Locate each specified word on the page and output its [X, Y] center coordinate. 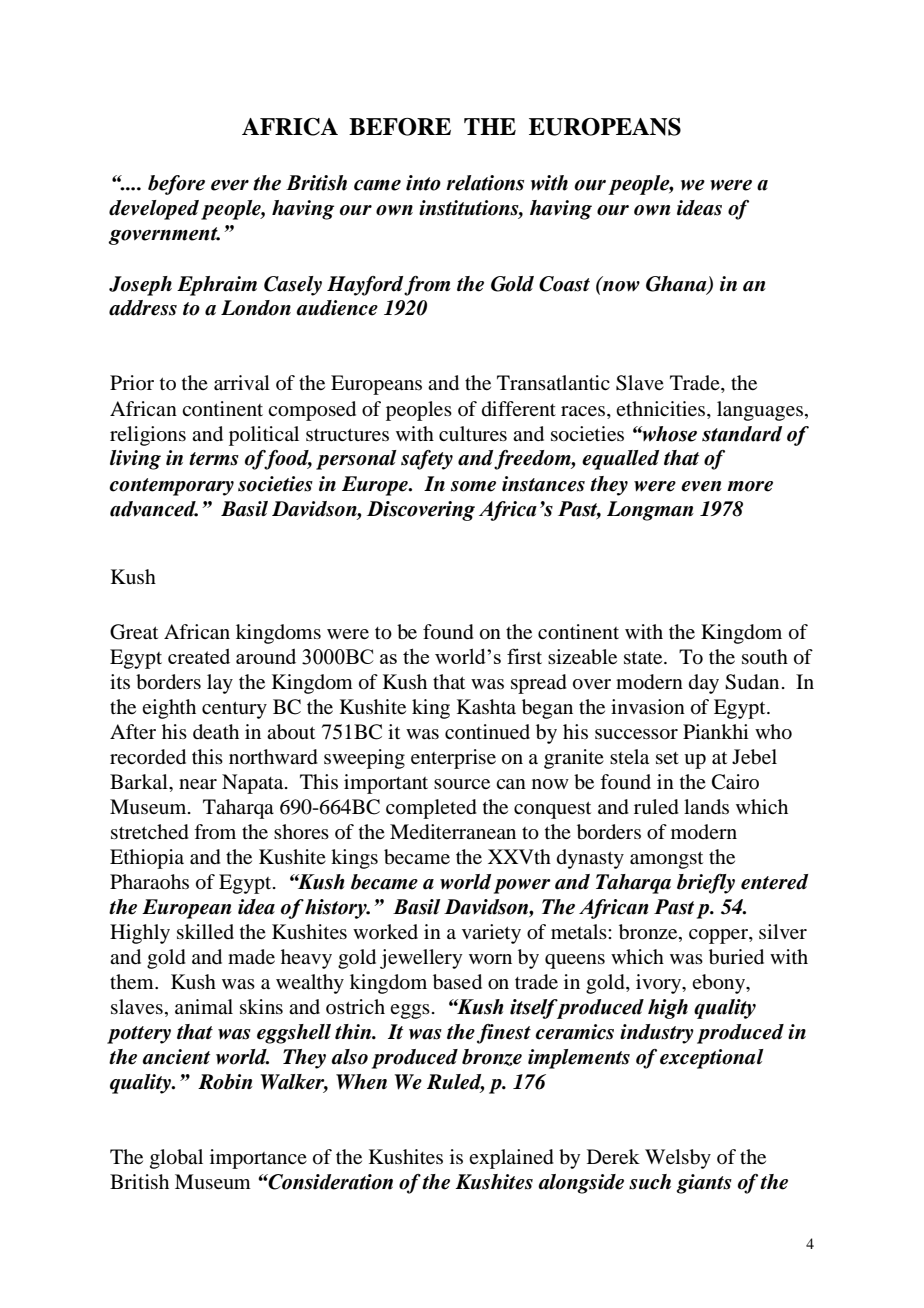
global [176, 1159]
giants [704, 1184]
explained [511, 1159]
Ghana [677, 284]
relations [485, 183]
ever [230, 185]
